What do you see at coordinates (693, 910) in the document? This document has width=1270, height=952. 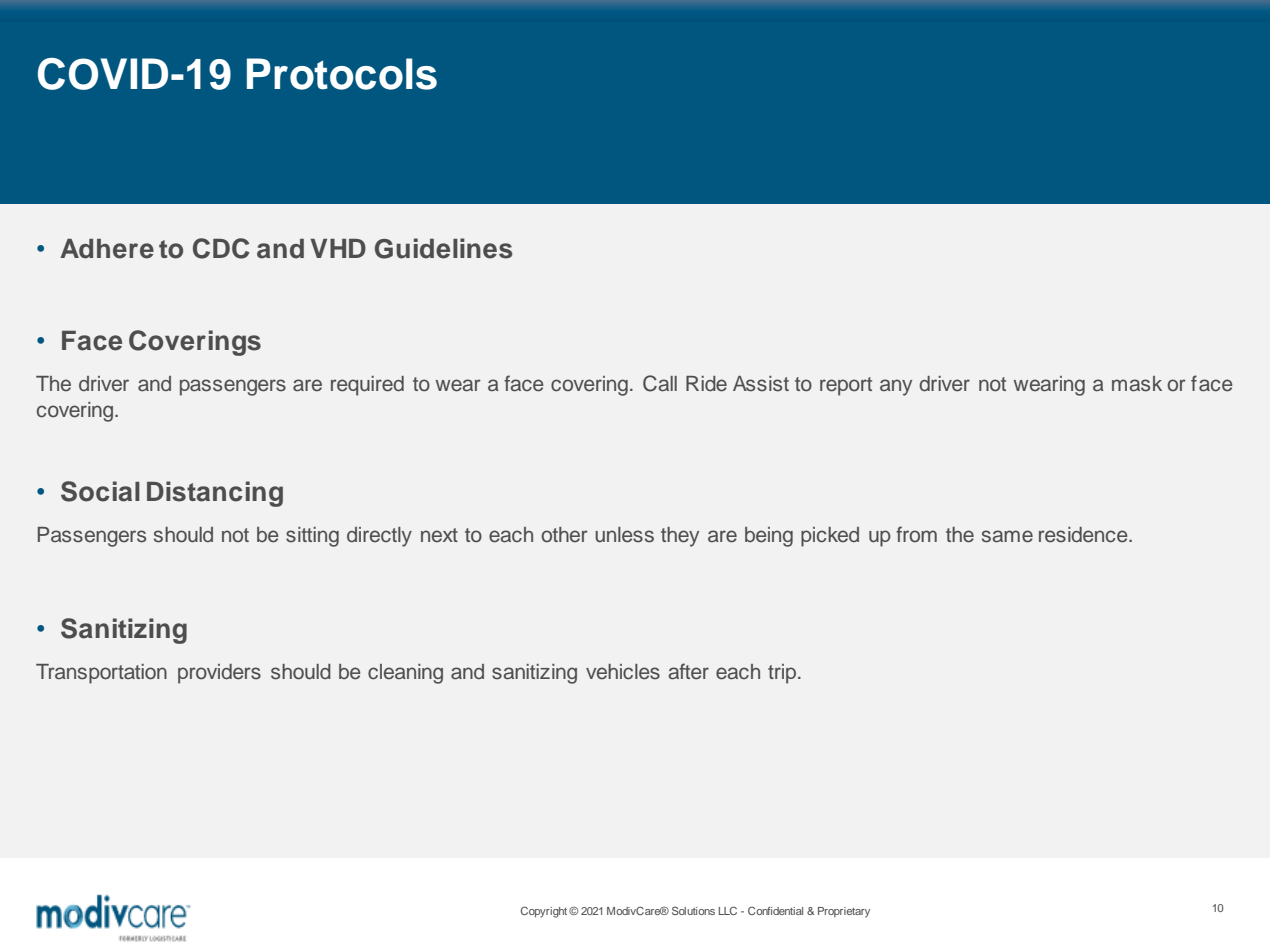 I see `Solutions` at bounding box center [693, 910].
